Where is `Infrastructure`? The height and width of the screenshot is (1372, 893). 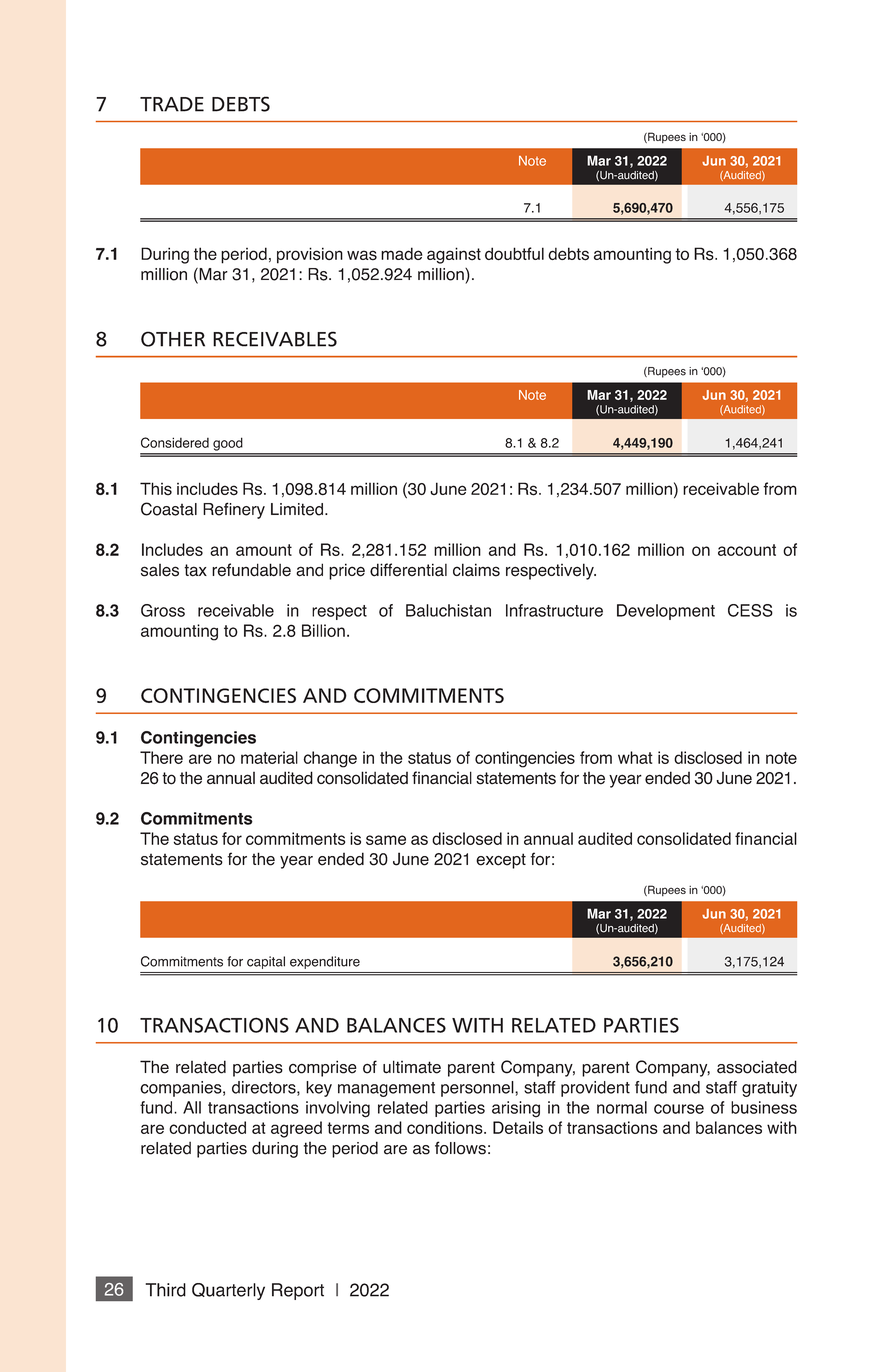
Infrastructure is located at coordinates (554, 610).
